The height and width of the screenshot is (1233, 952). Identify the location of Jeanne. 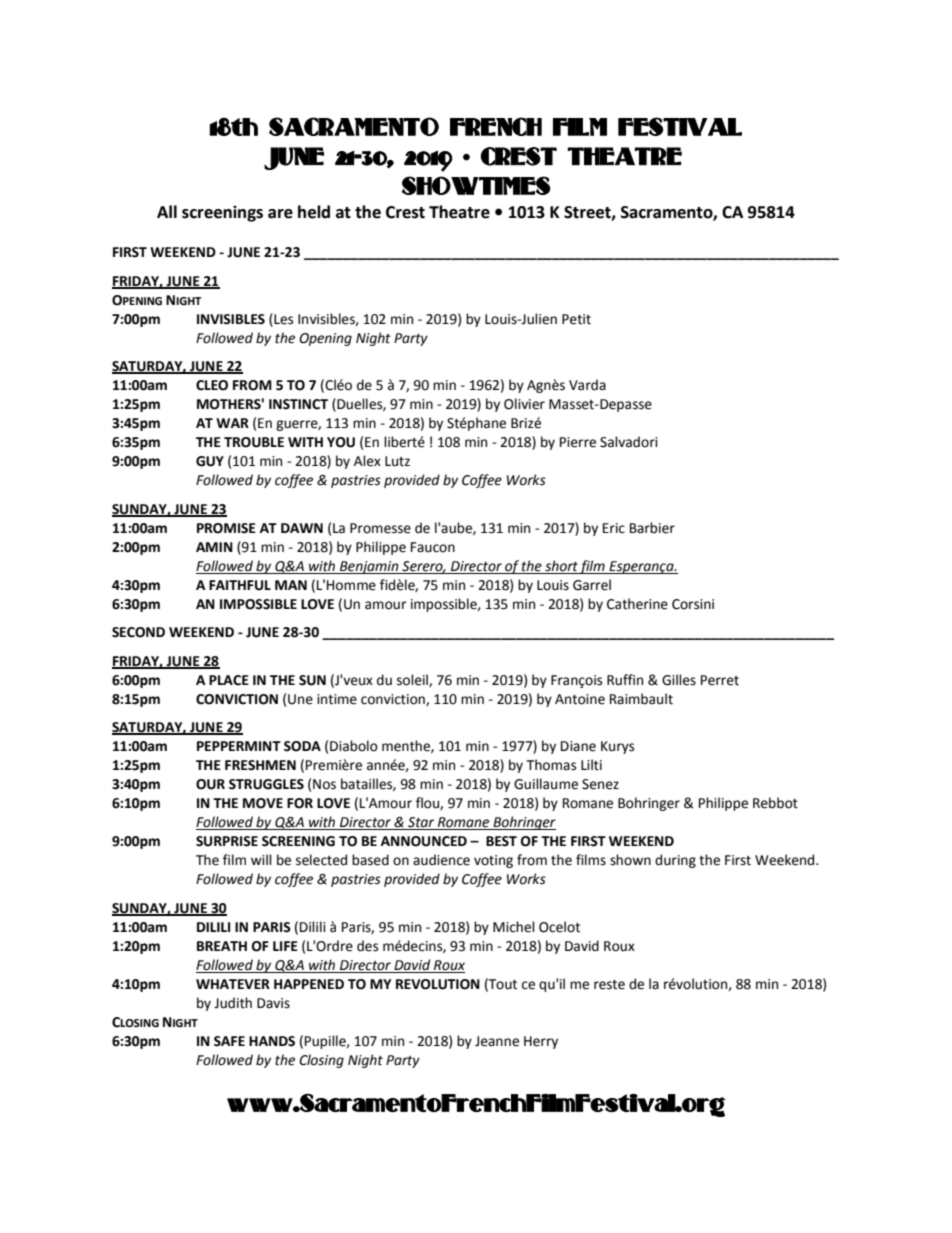
(497, 1041).
